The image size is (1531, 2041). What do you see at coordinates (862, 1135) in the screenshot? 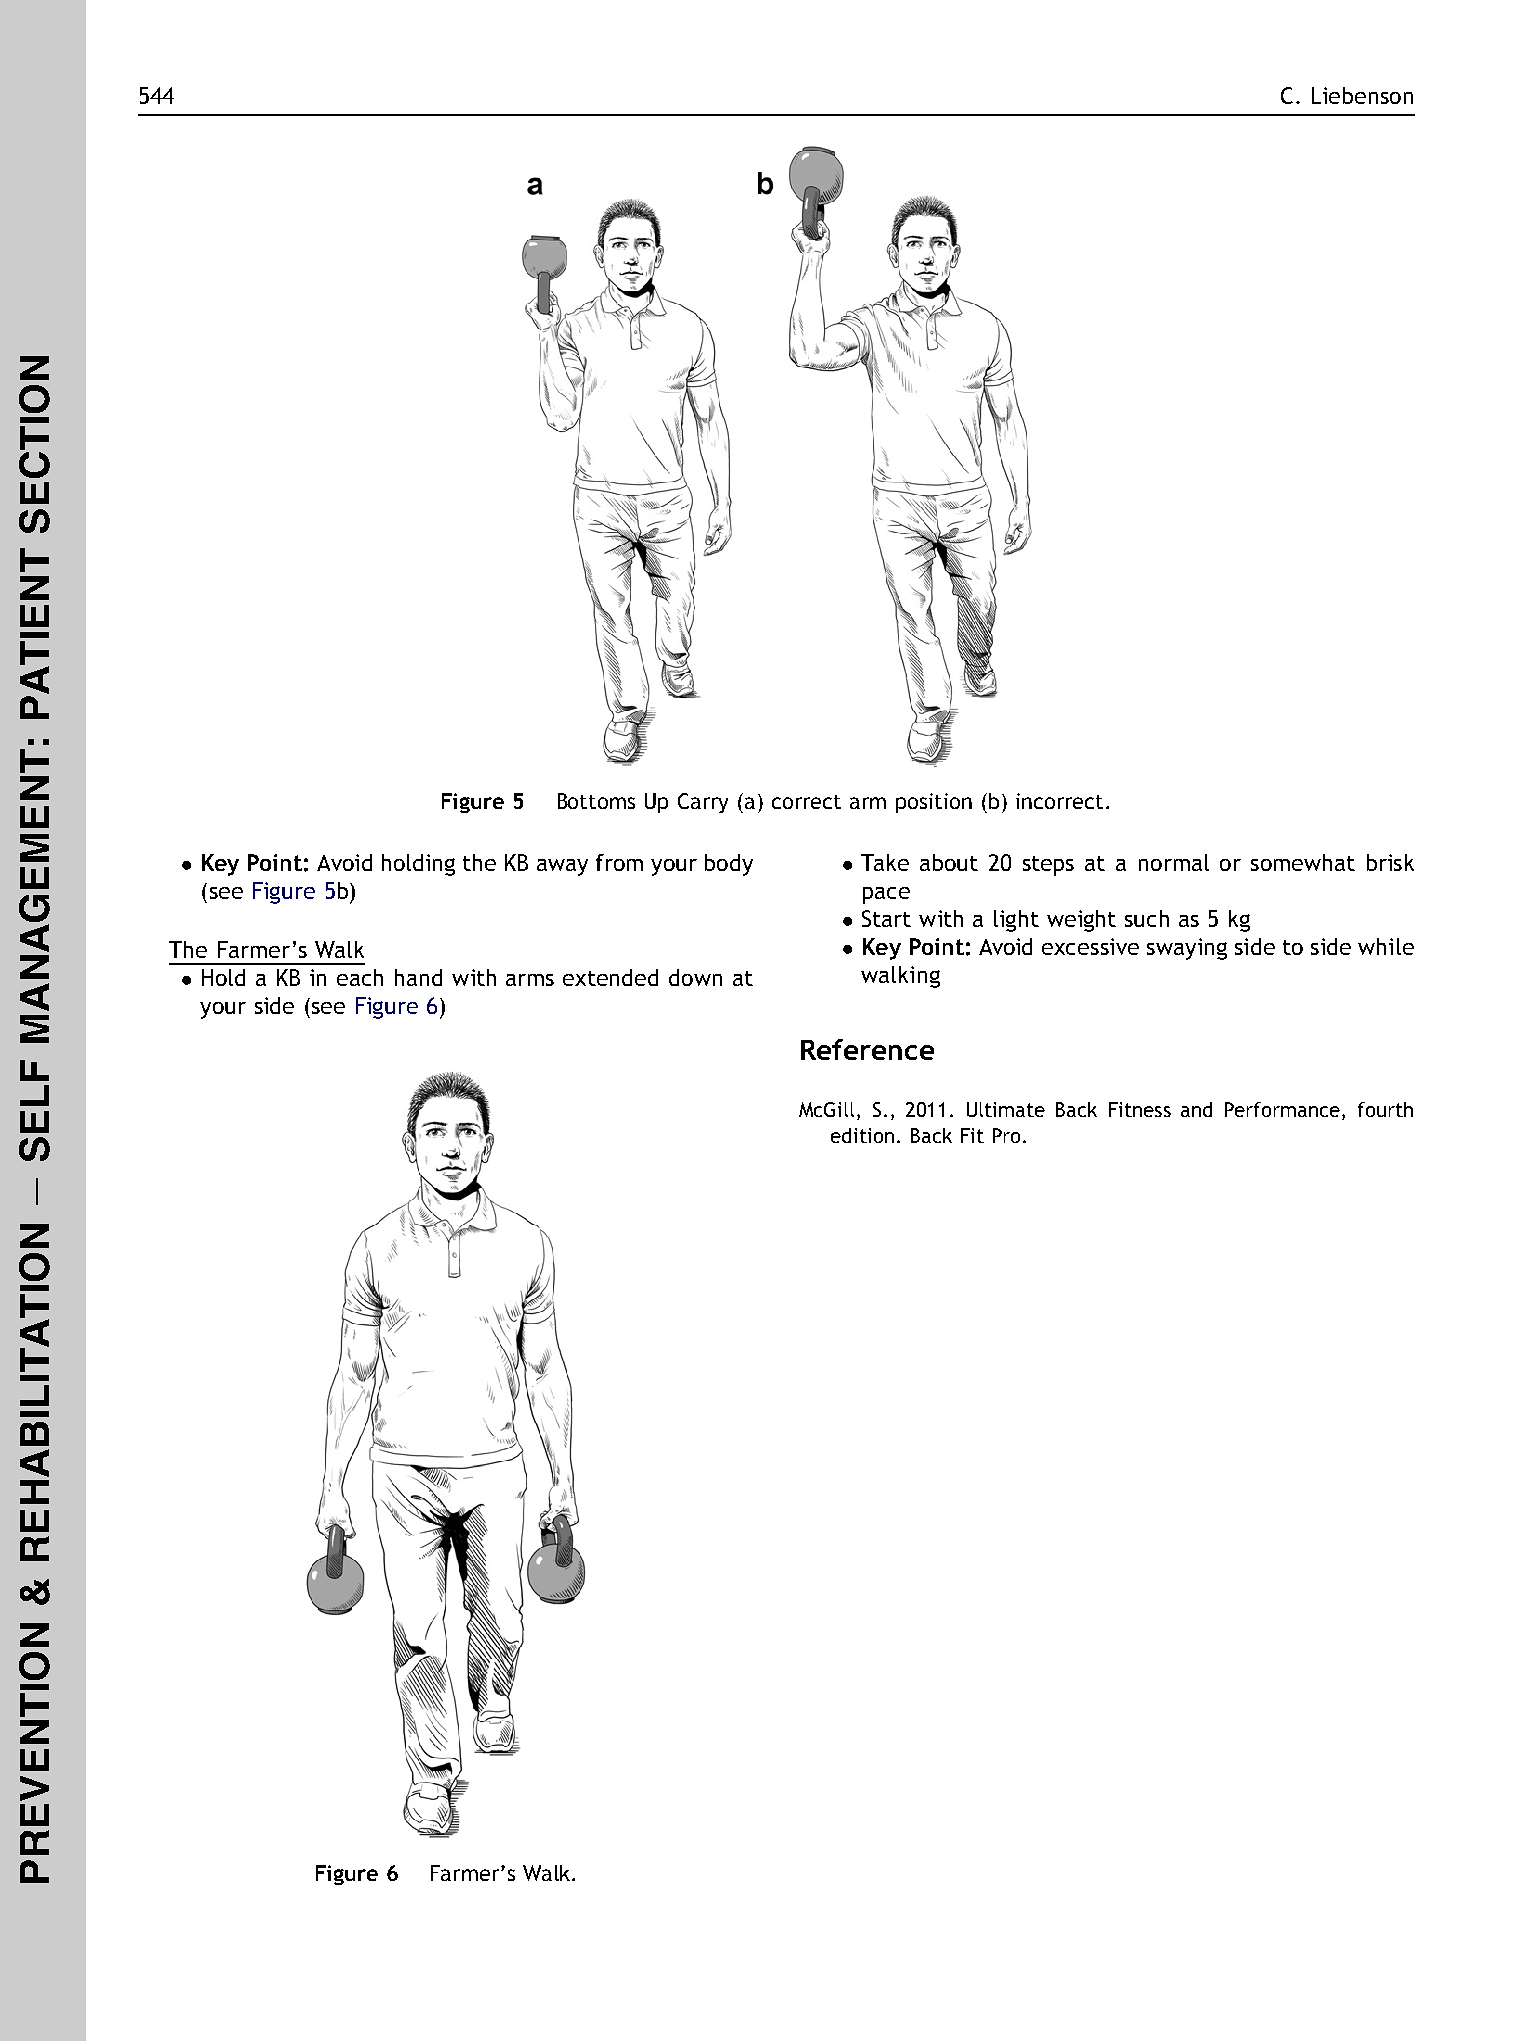
I see `edition` at bounding box center [862, 1135].
